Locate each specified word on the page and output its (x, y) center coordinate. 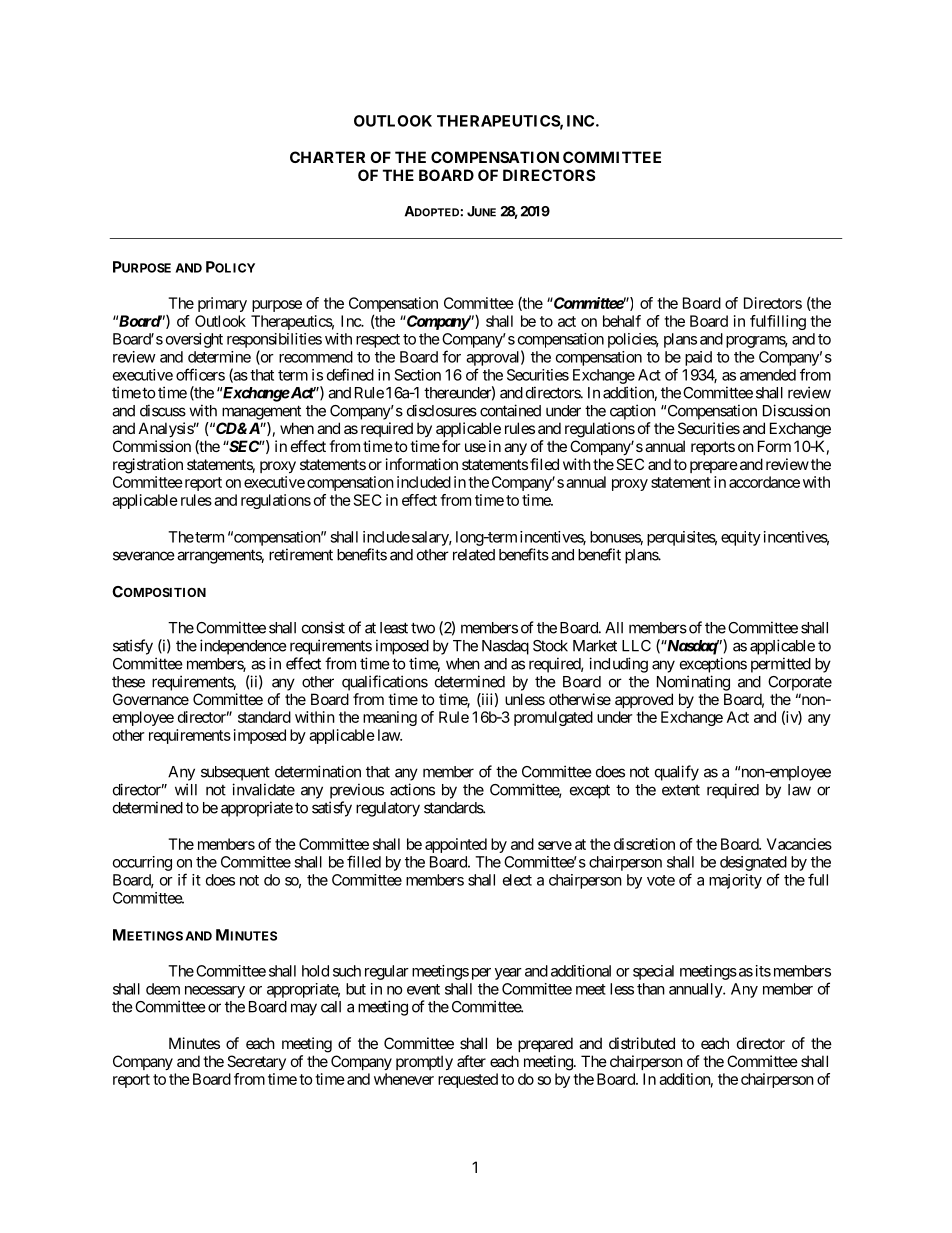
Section (418, 375)
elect (517, 880)
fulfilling (778, 322)
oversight (194, 340)
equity (741, 538)
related (474, 555)
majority (735, 881)
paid (698, 358)
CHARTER (327, 157)
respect (378, 341)
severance (144, 556)
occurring (142, 863)
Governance (151, 699)
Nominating (693, 683)
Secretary (256, 1062)
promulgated (553, 718)
